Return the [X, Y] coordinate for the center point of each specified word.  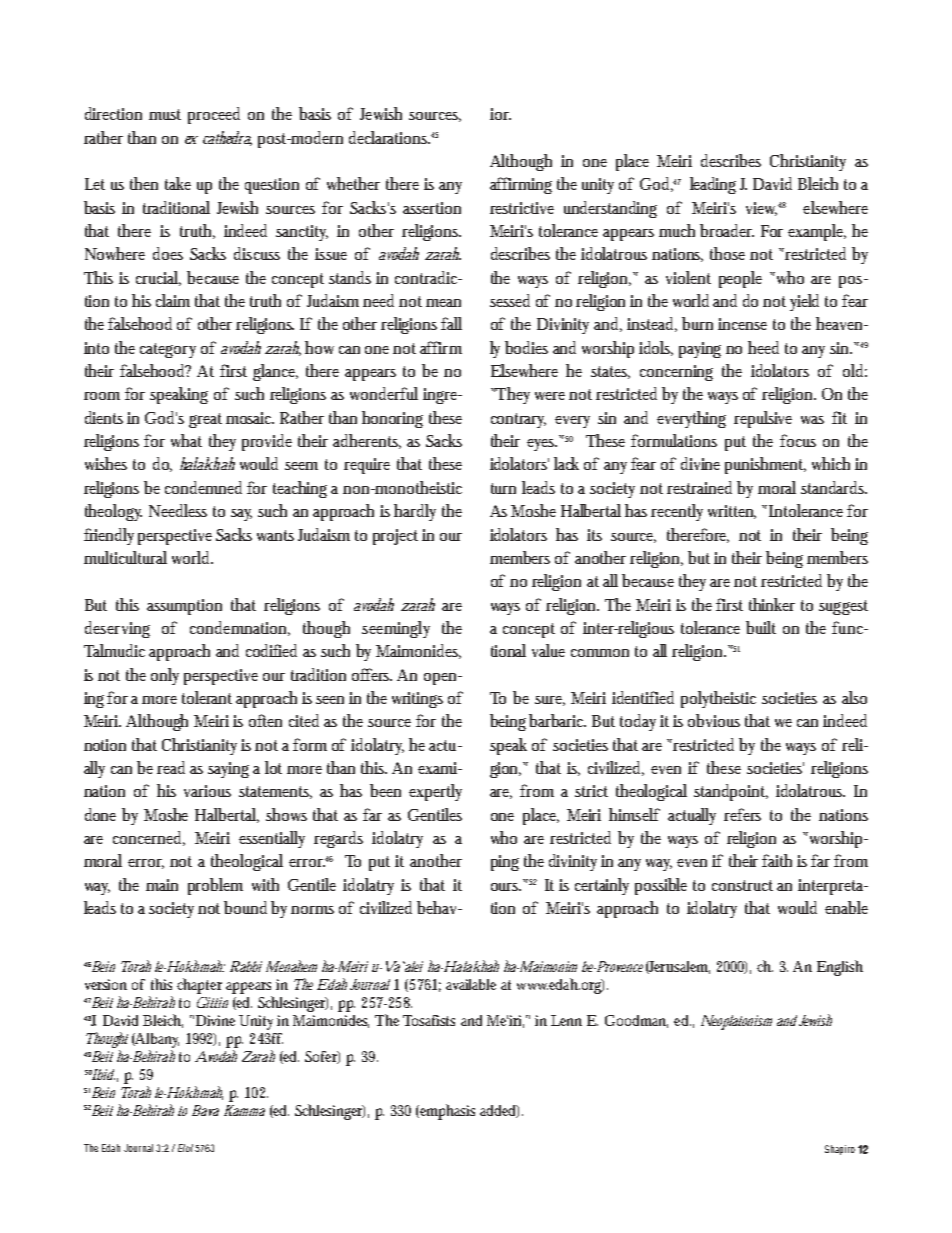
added [499, 1111]
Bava [205, 1110]
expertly [435, 792]
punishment [765, 465]
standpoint [731, 792]
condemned [203, 487]
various [207, 791]
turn [503, 488]
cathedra [227, 138]
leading [715, 185]
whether [353, 183]
